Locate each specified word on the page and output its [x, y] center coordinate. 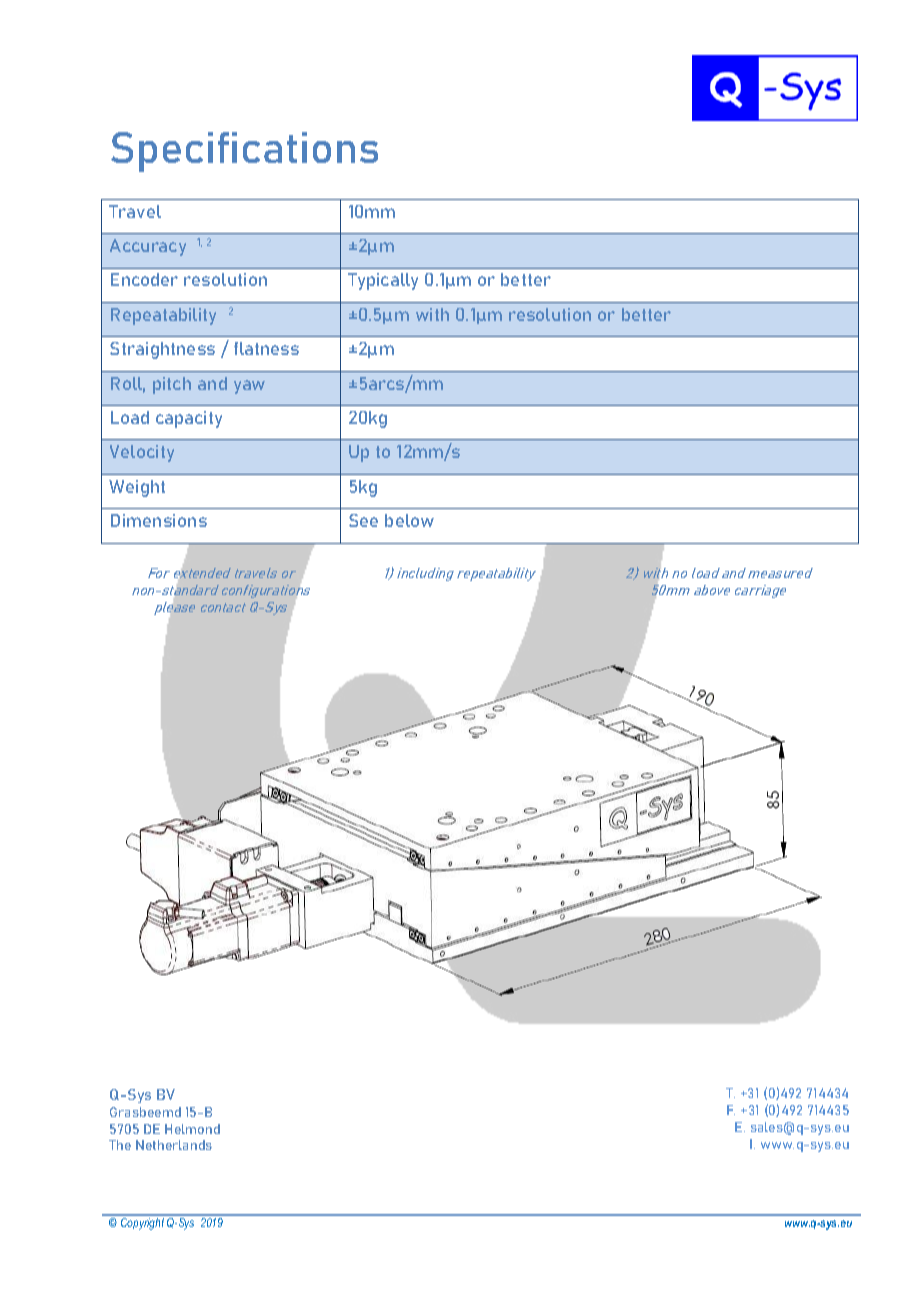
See [363, 520]
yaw [249, 387]
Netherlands [174, 1145]
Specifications [244, 152]
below [409, 520]
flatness [266, 348]
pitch [172, 385]
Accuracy [148, 247]
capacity [189, 419]
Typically [383, 281]
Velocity [142, 453]
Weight [137, 488]
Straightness [162, 350]
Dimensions [159, 520]
